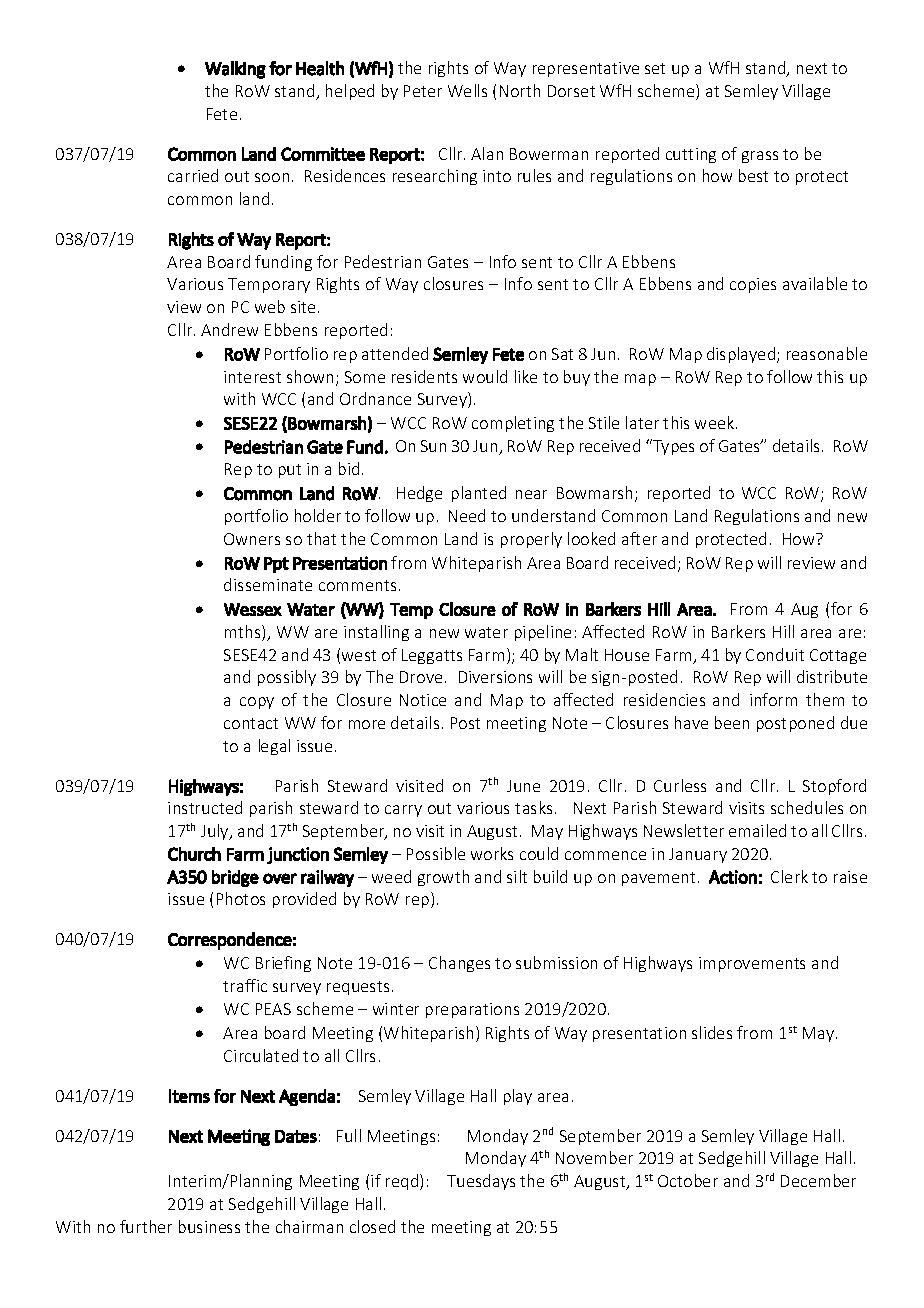  I want to click on North, so click(520, 90).
